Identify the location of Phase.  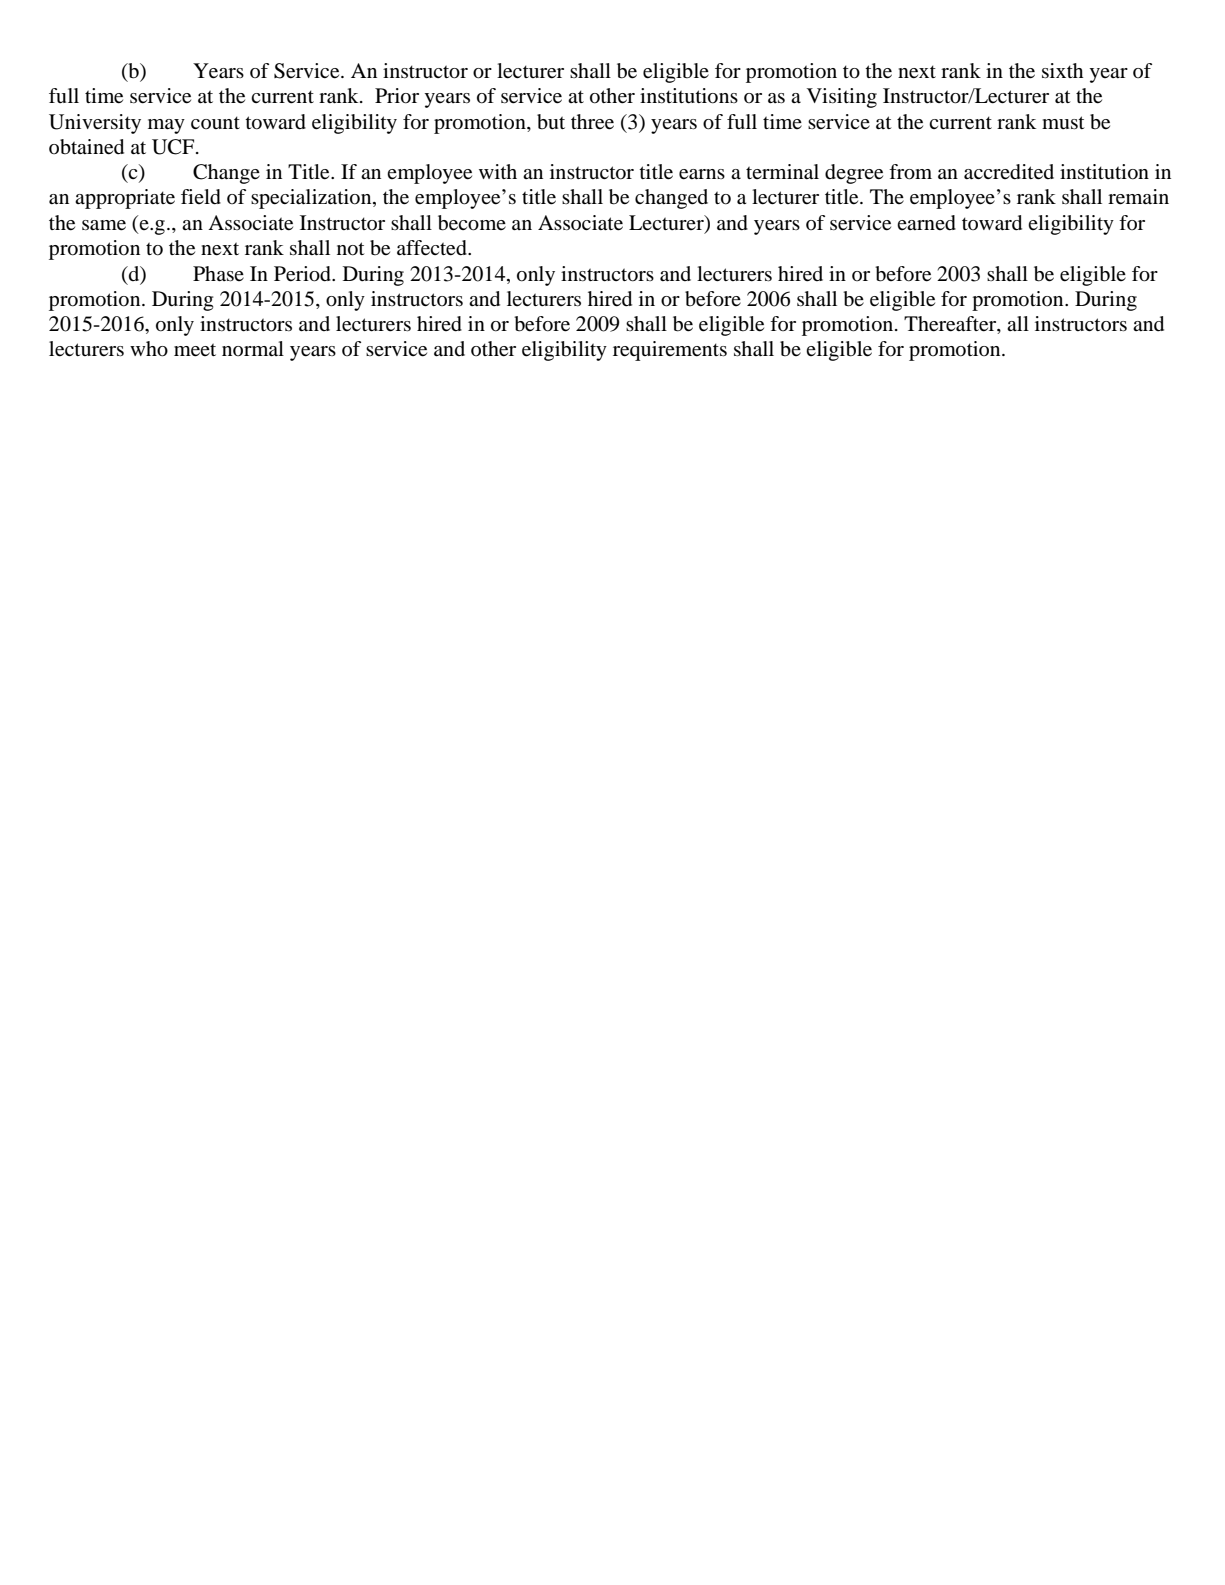
(218, 274).
